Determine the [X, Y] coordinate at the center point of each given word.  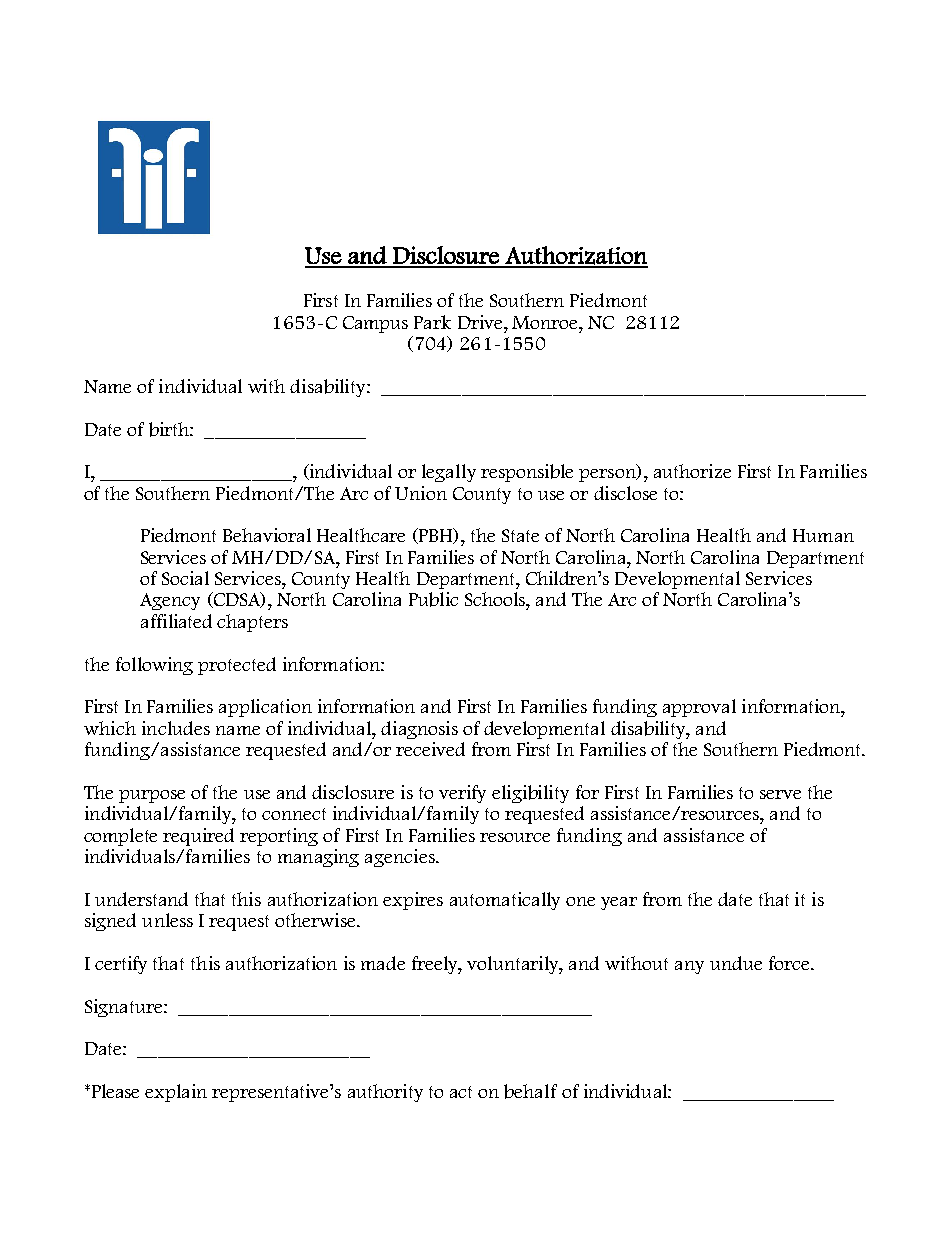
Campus [375, 324]
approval [699, 708]
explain [176, 1093]
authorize [692, 471]
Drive [481, 322]
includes [176, 728]
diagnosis [419, 730]
